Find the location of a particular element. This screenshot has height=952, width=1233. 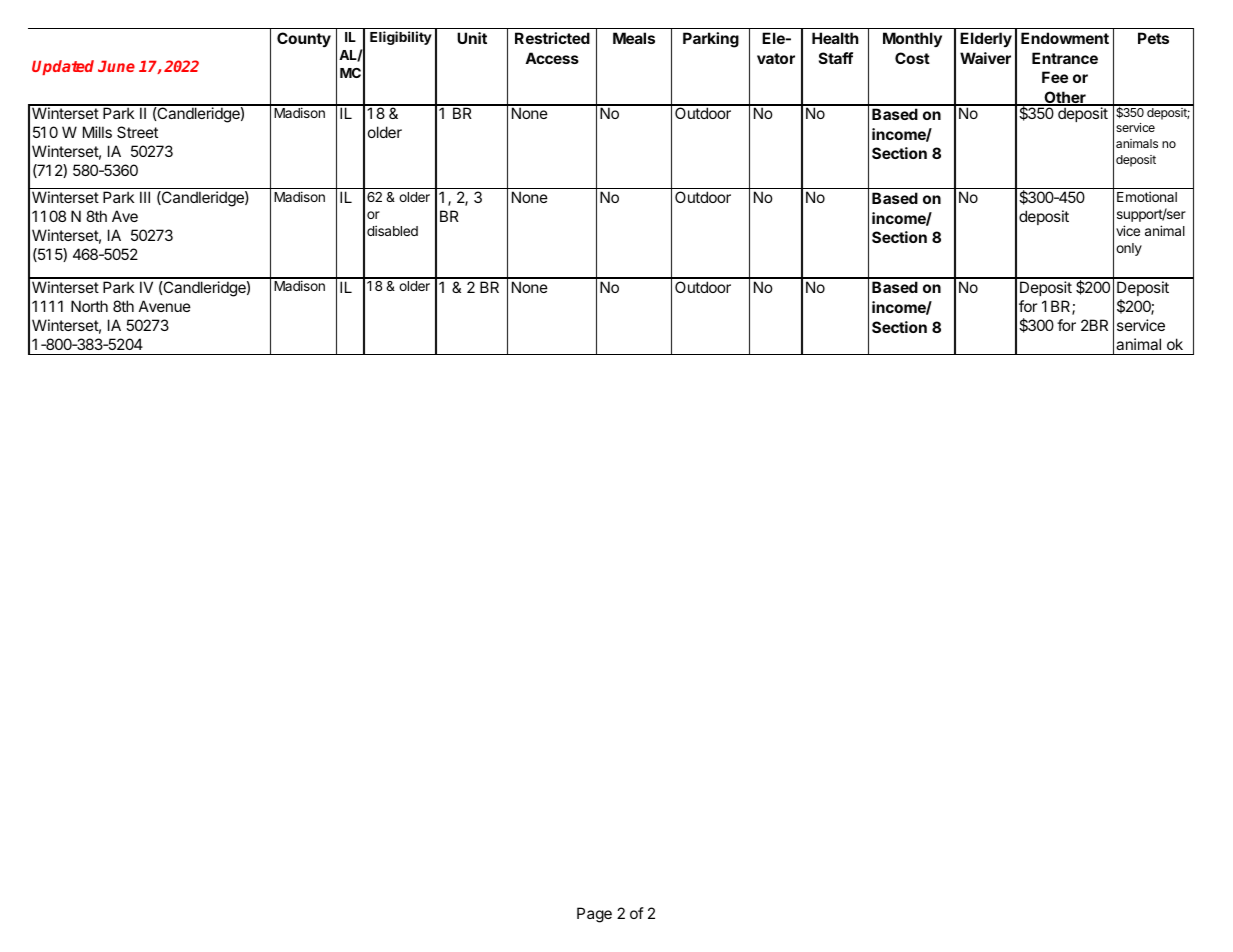

Access is located at coordinates (552, 58).
